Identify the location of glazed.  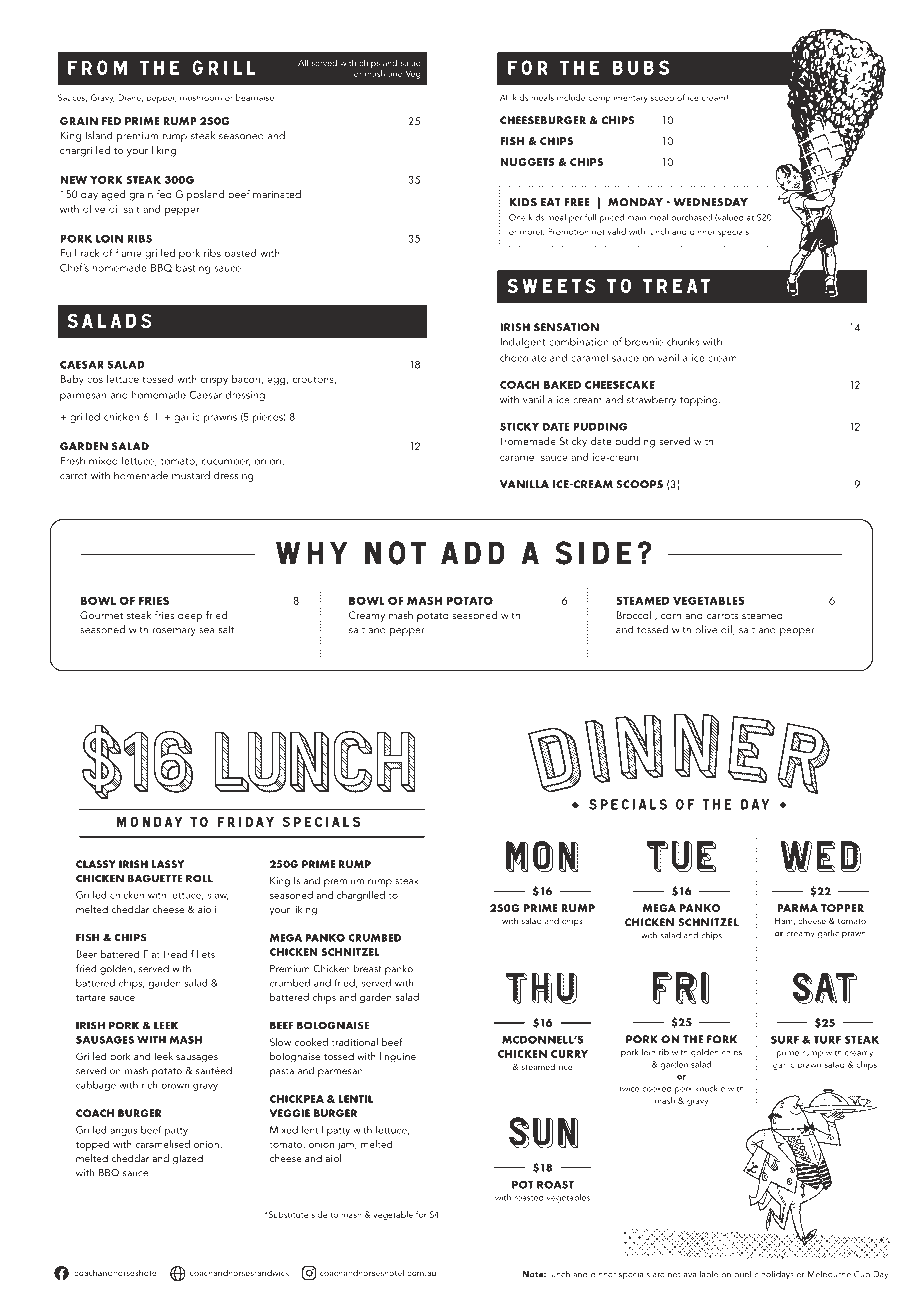
(188, 1159).
